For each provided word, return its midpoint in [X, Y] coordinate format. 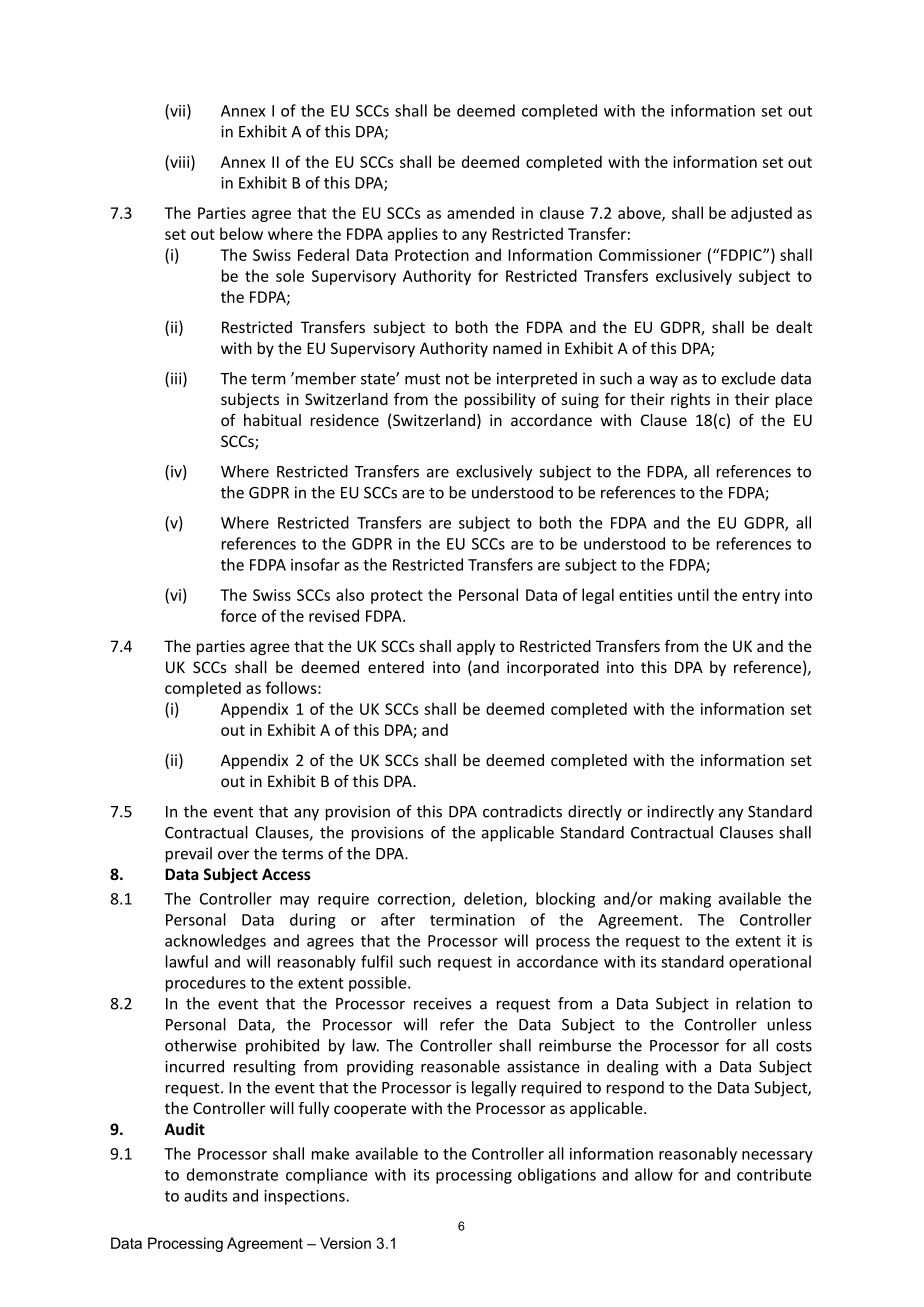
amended [480, 212]
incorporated [553, 668]
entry [761, 597]
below [241, 233]
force [239, 615]
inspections [304, 1197]
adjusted [761, 214]
